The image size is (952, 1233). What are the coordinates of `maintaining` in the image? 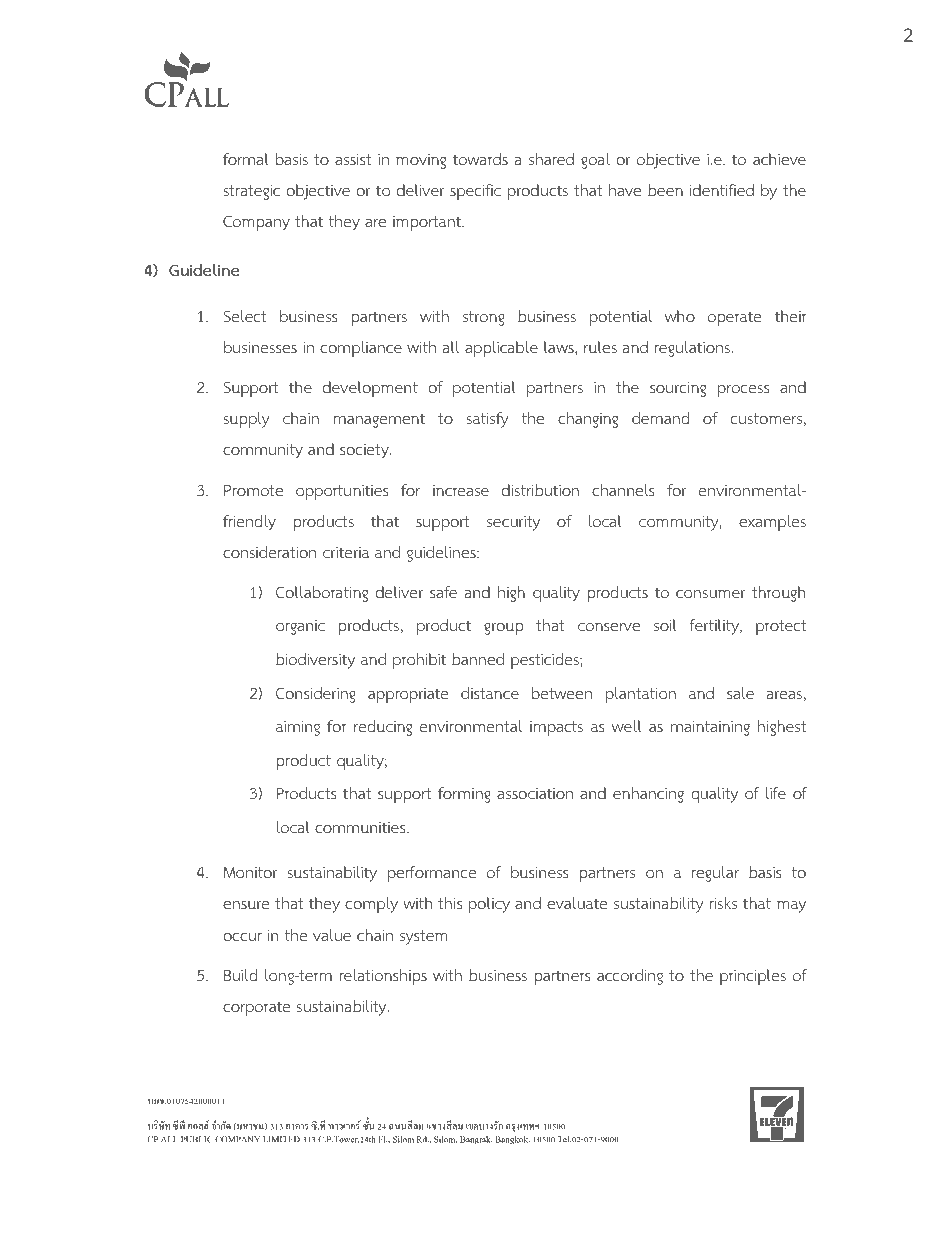 It's located at (710, 728).
